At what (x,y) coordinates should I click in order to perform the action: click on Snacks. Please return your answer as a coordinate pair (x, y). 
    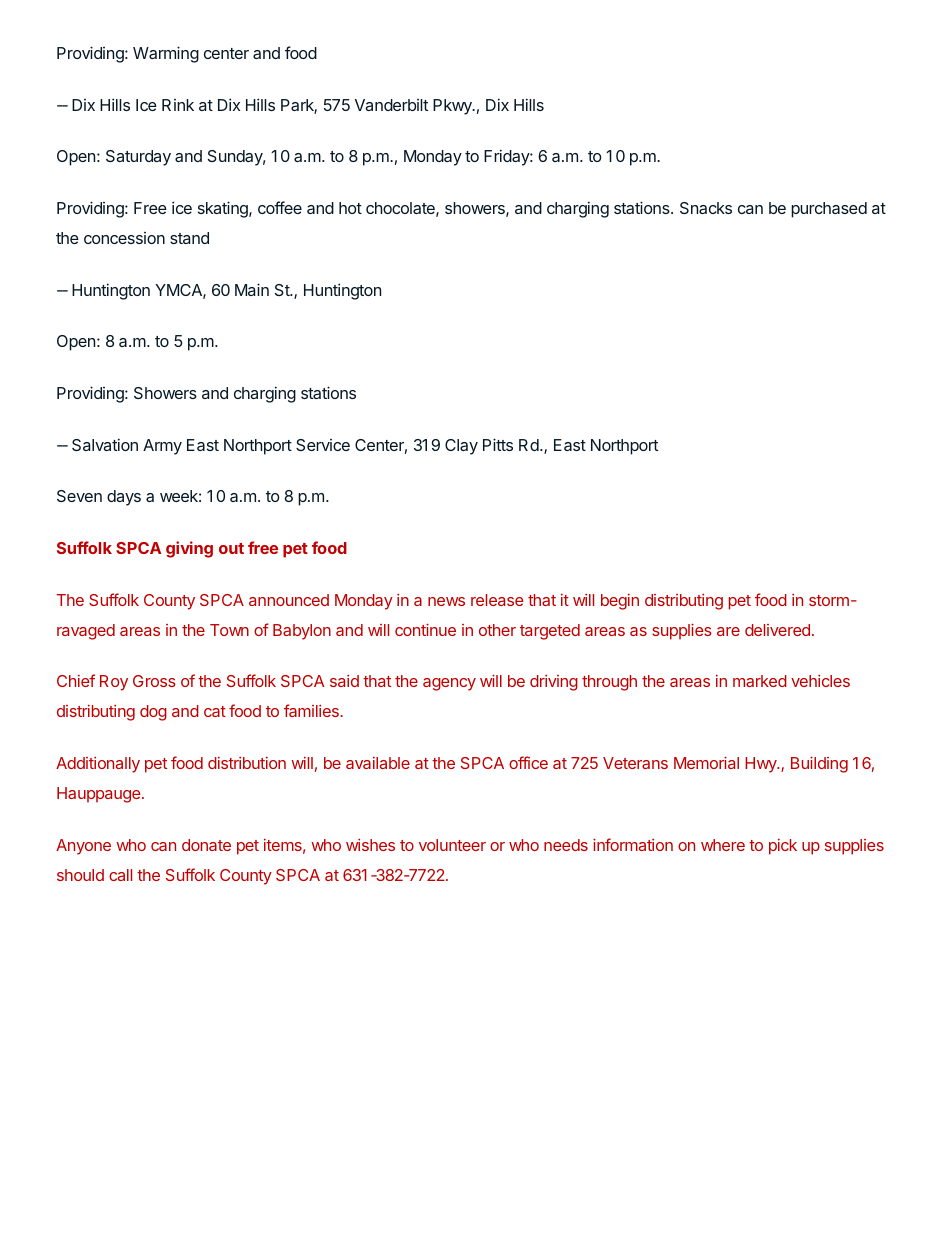
    Looking at the image, I should click on (706, 208).
